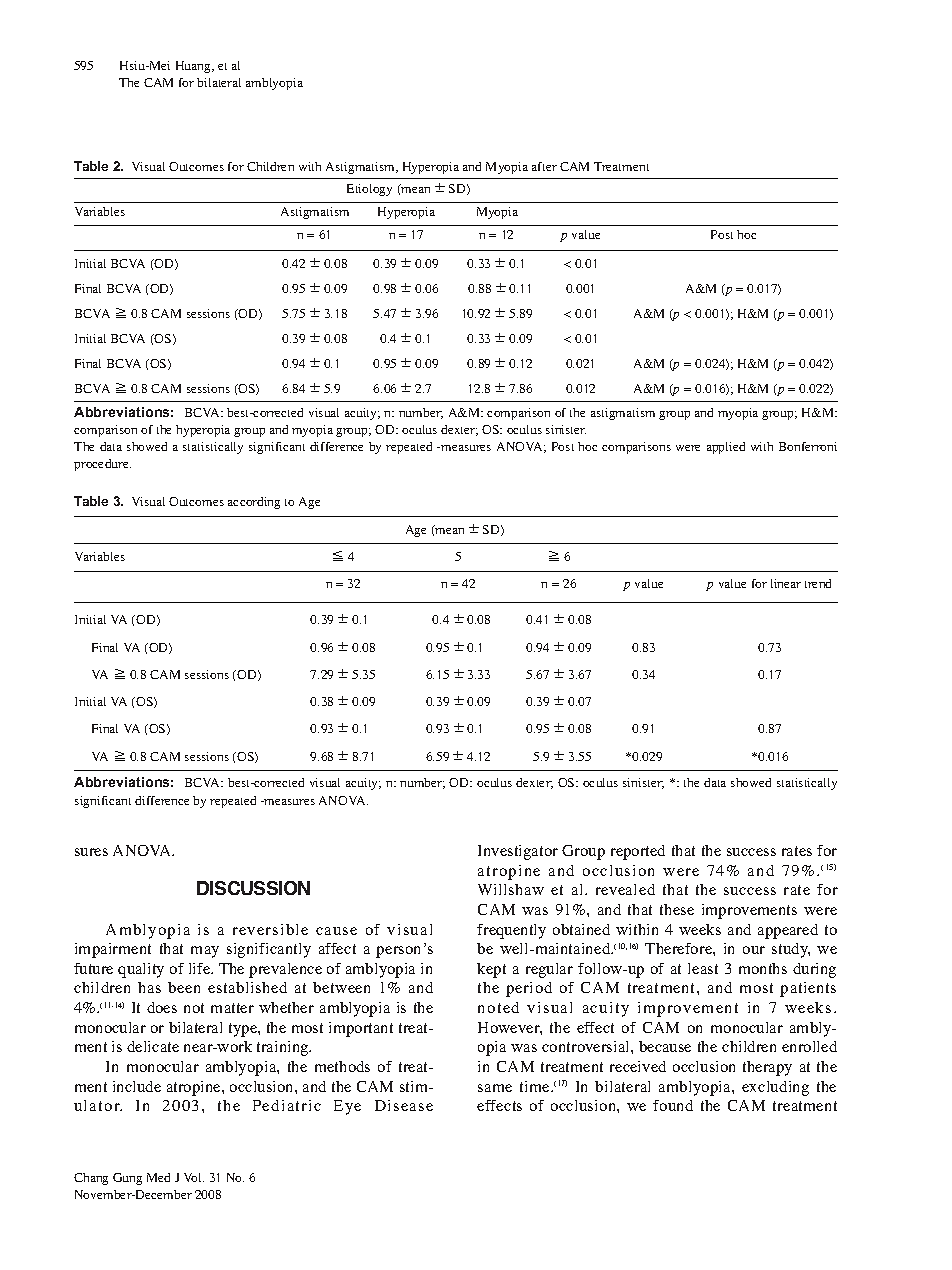  Describe the element at coordinates (518, 852) in the document. I see `Investigator` at that location.
